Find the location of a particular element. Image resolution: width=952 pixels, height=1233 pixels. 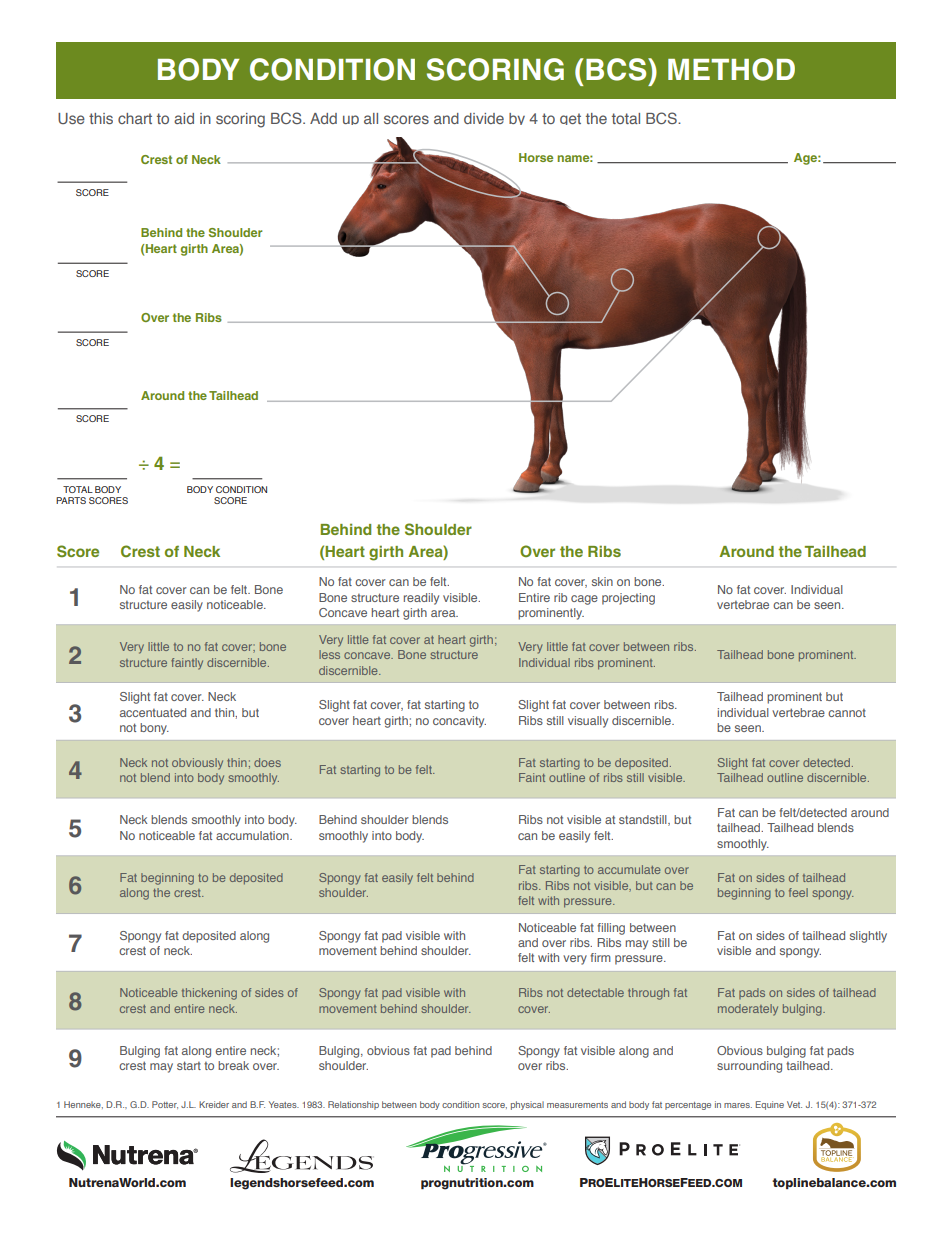

skin is located at coordinates (602, 581).
